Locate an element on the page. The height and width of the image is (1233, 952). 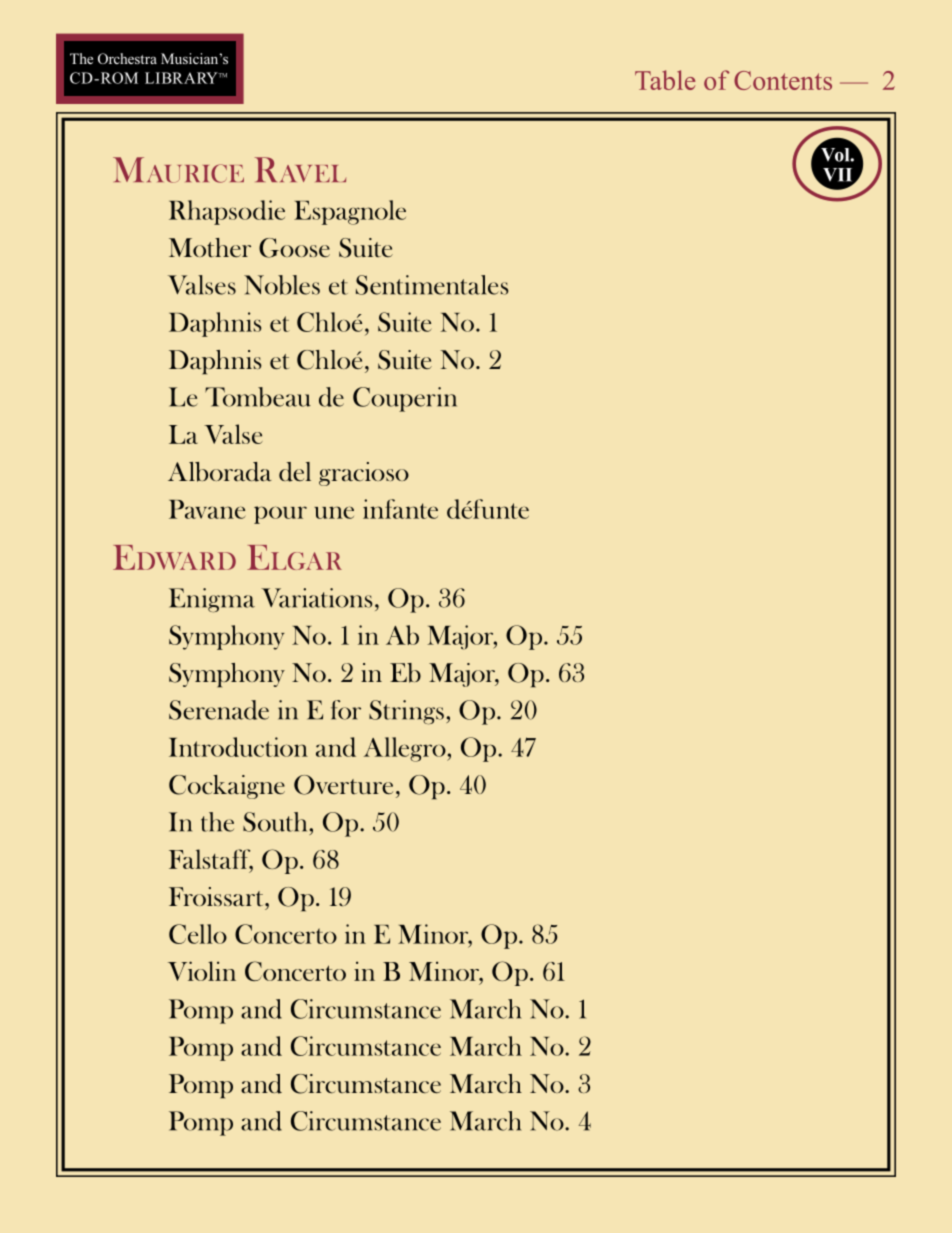
Table is located at coordinates (665, 80).
